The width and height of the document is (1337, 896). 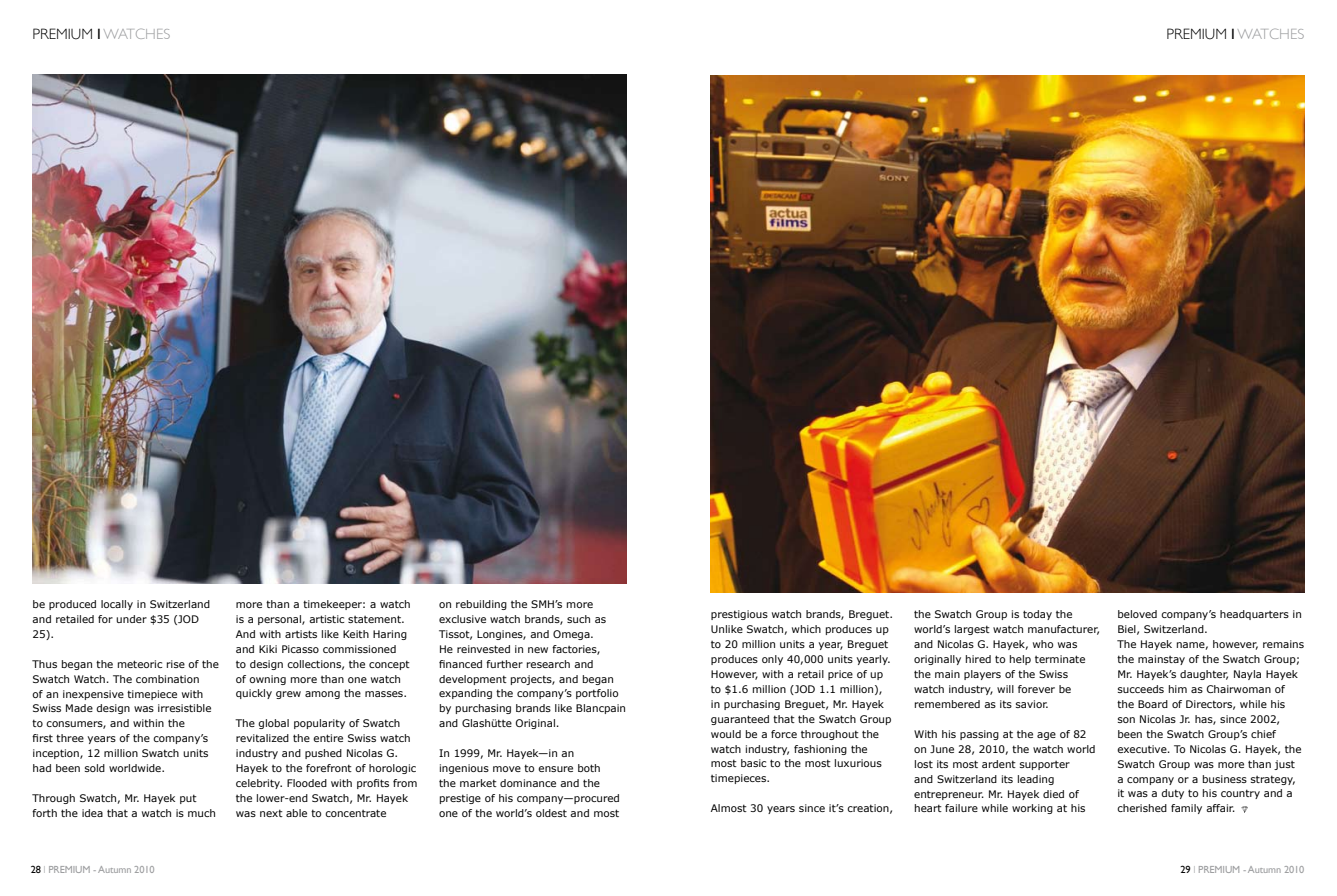 I want to click on guaranteed, so click(x=740, y=720).
